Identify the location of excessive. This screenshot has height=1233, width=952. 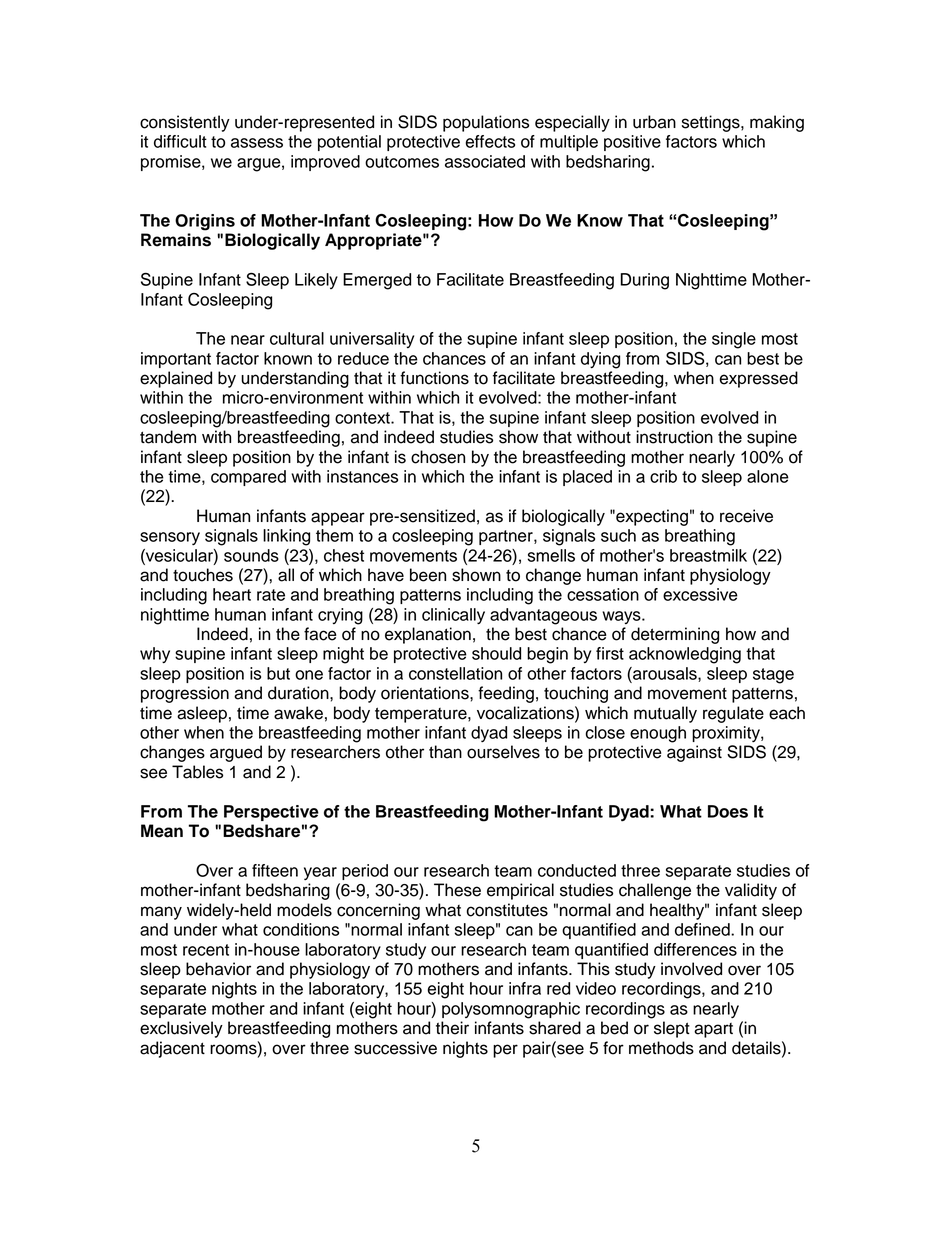
(700, 594).
